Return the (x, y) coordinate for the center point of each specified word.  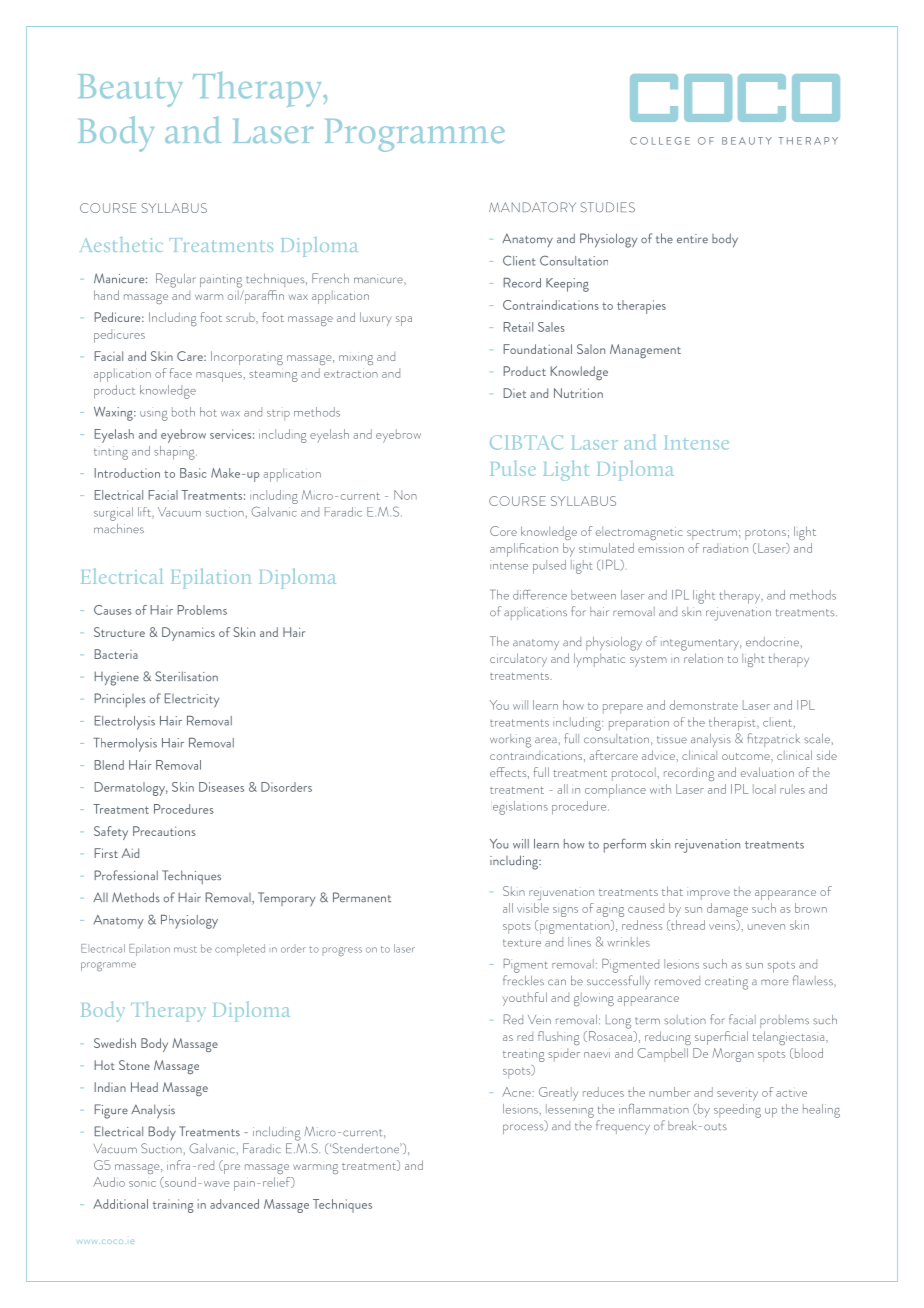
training (173, 1206)
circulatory (518, 660)
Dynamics (188, 634)
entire (692, 239)
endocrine (772, 642)
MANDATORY (532, 207)
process (524, 1129)
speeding (737, 1111)
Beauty (130, 90)
